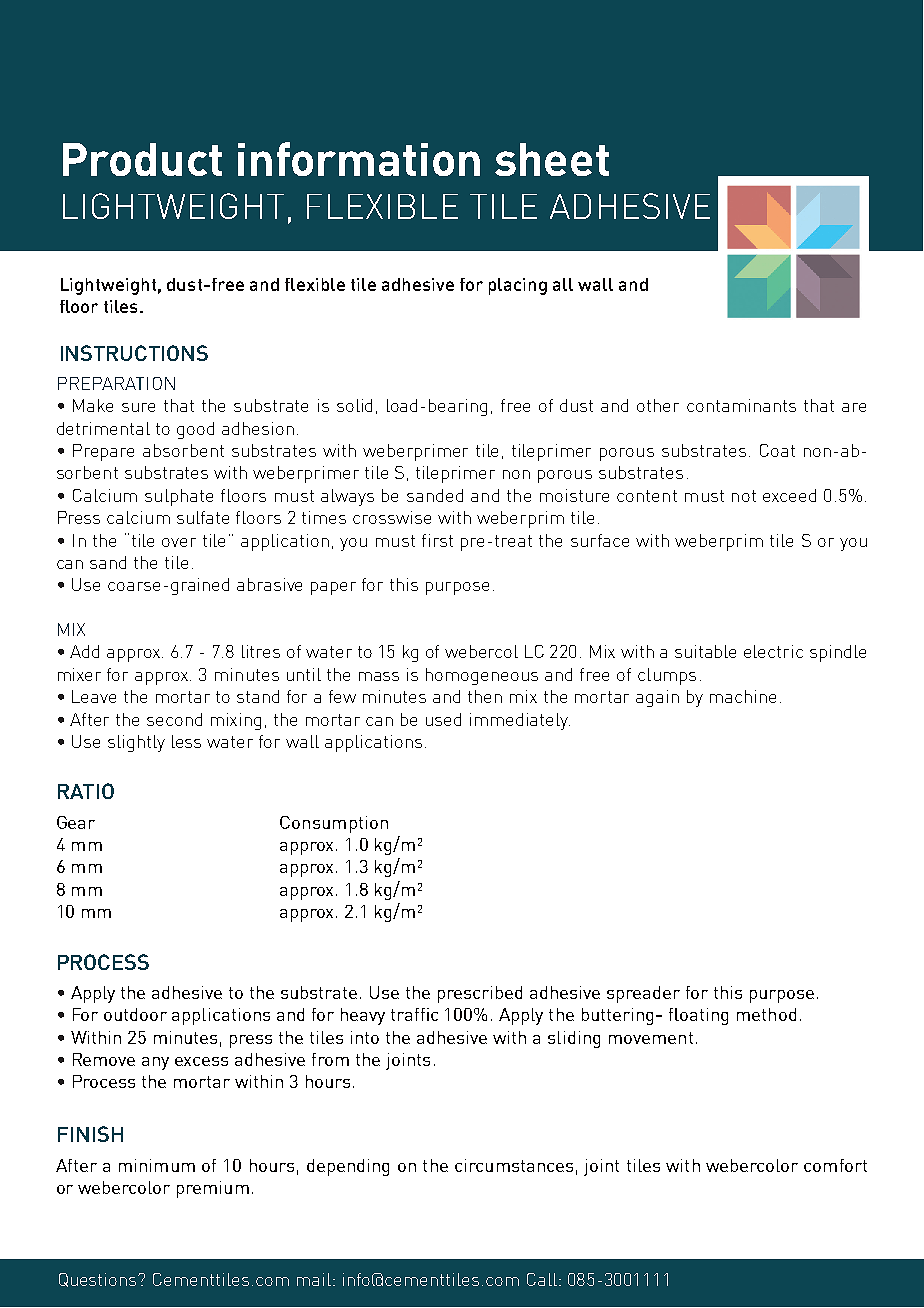 Image resolution: width=924 pixels, height=1308 pixels. I want to click on Gear, so click(76, 822).
